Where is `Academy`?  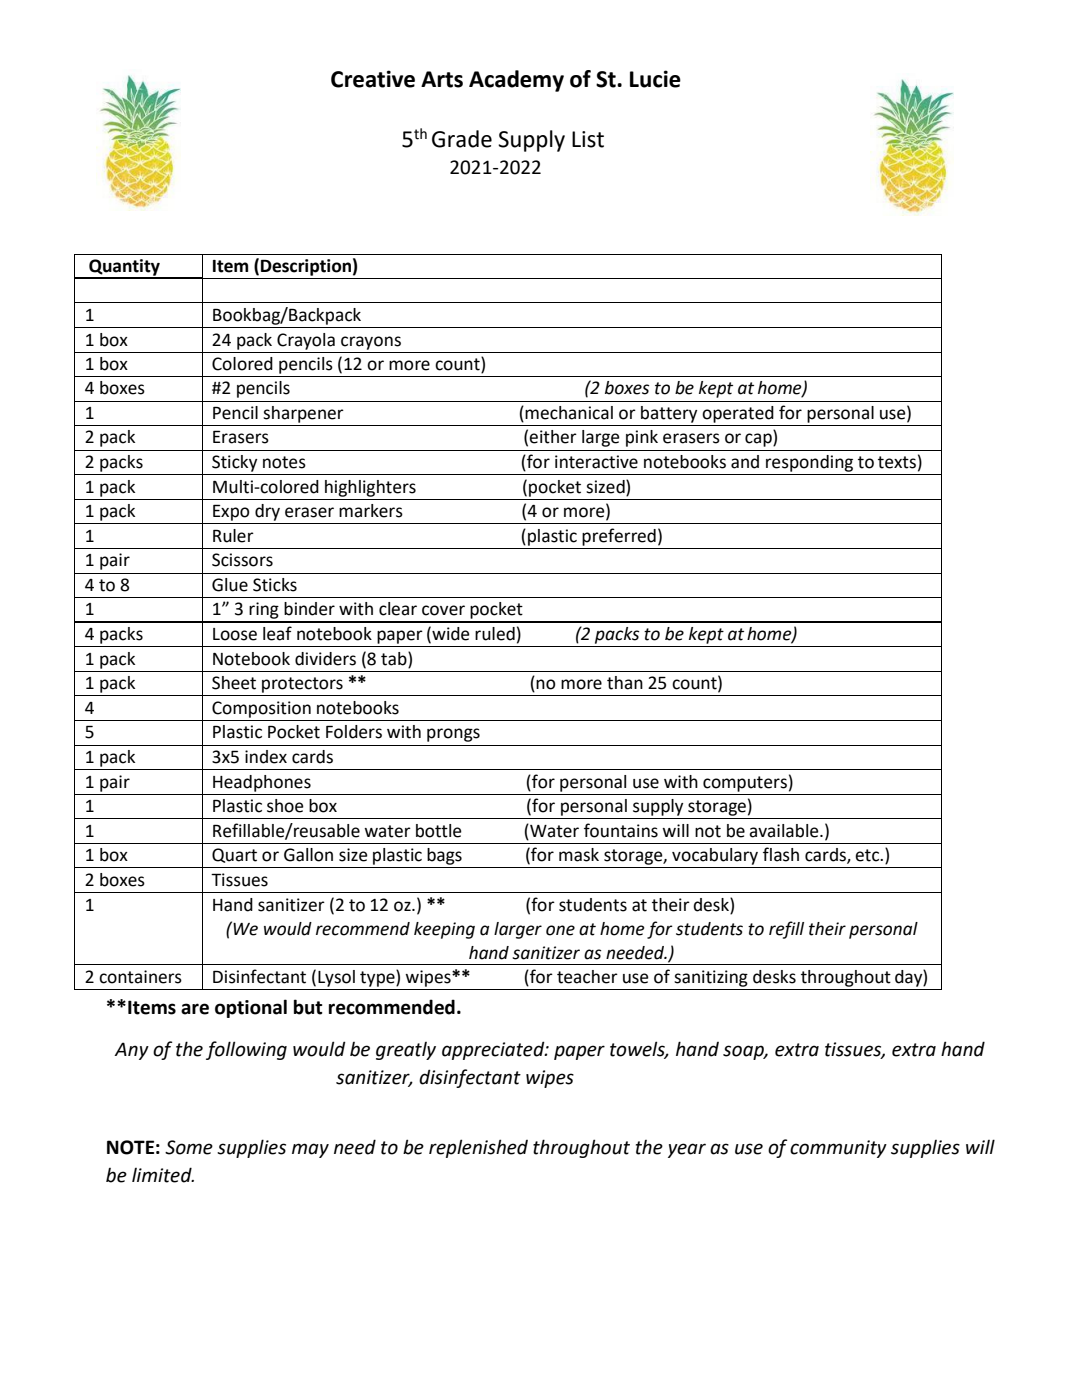 Academy is located at coordinates (516, 81).
